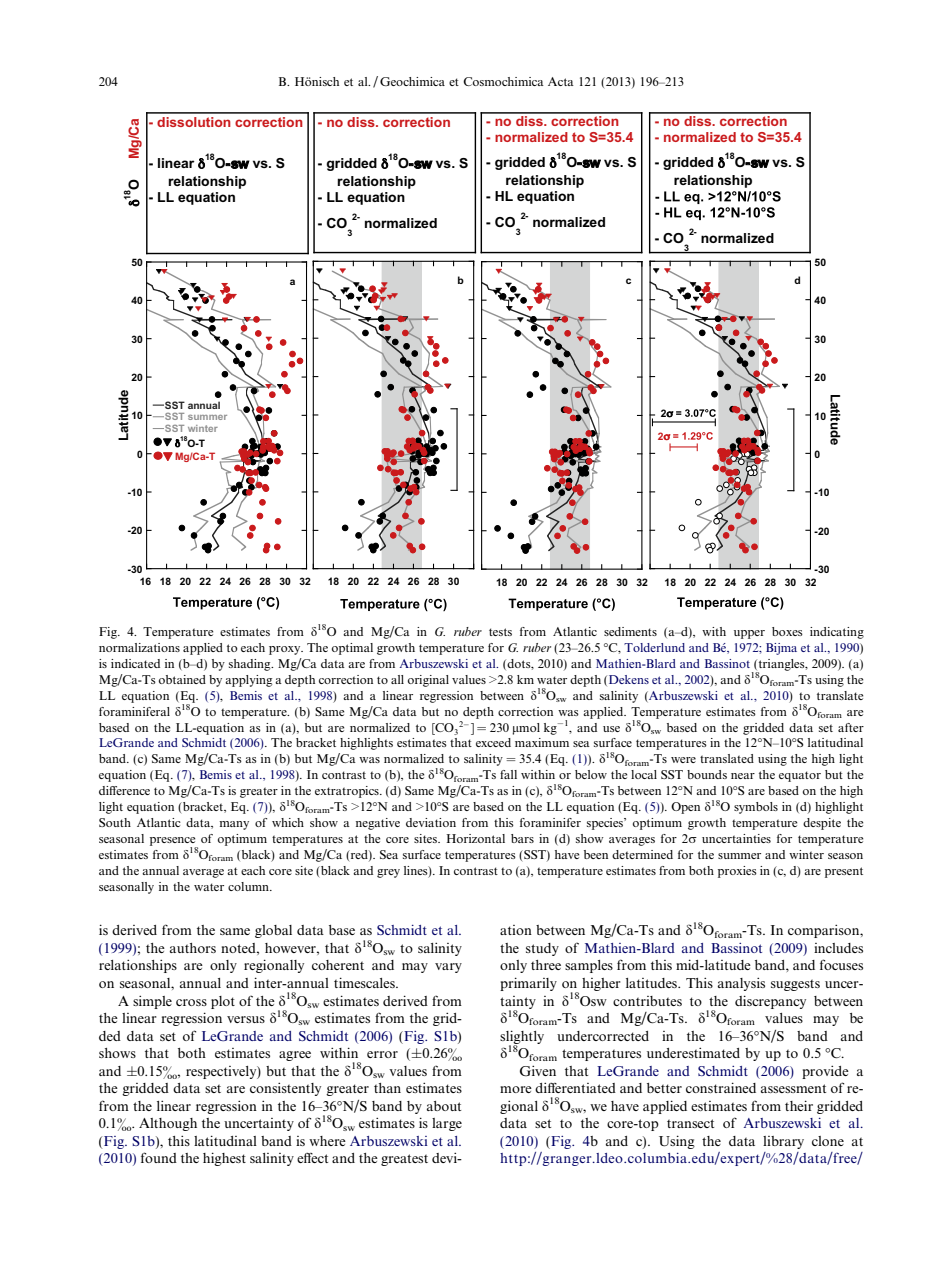 This screenshot has height=1270, width=952. What do you see at coordinates (168, 1124) in the screenshot?
I see `Although` at bounding box center [168, 1124].
